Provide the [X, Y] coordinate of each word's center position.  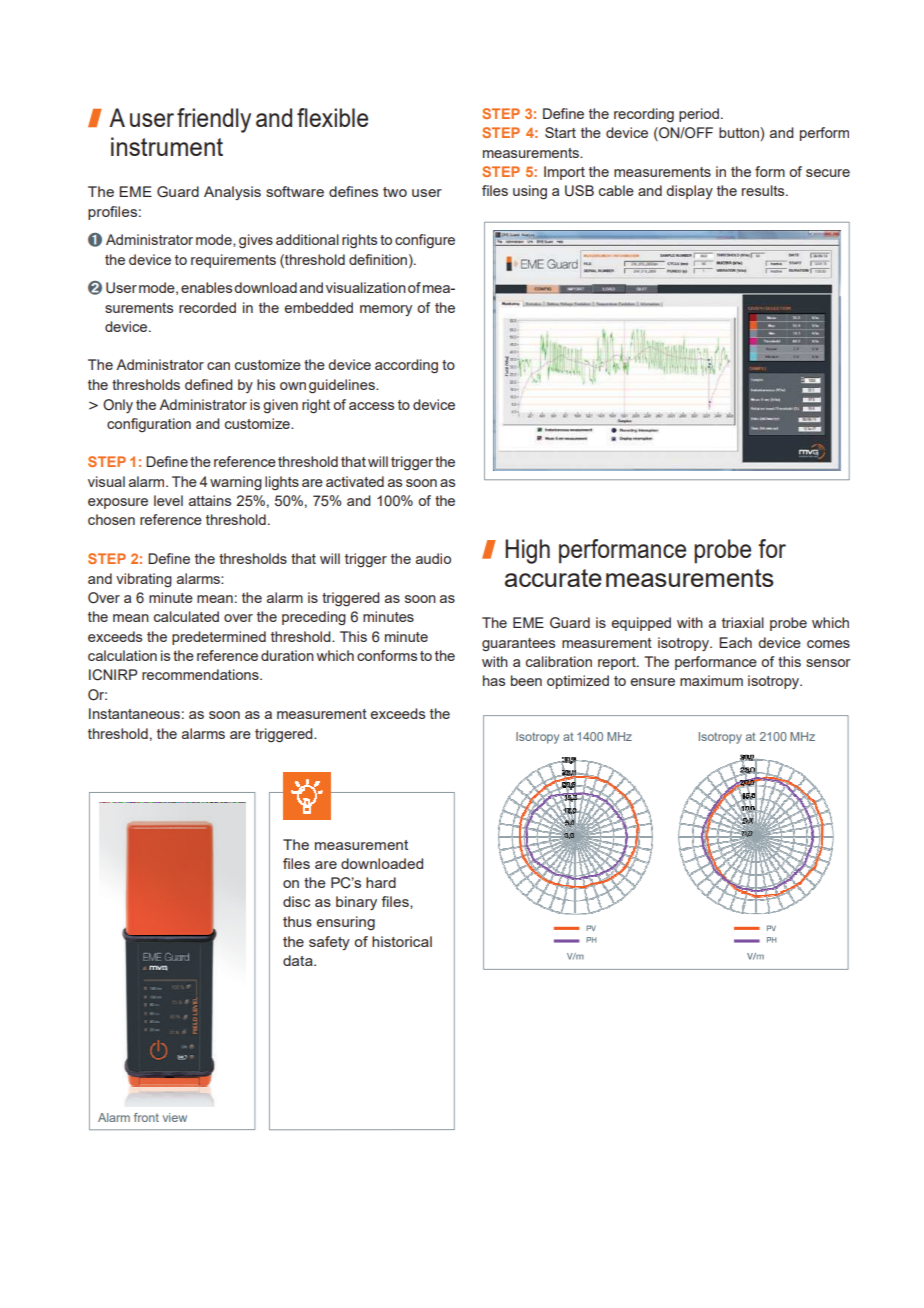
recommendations [201, 674]
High [527, 551]
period [699, 115]
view [175, 1117]
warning [236, 483]
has [494, 680]
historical [402, 941]
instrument [167, 146]
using [530, 192]
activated [355, 481]
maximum [711, 680]
